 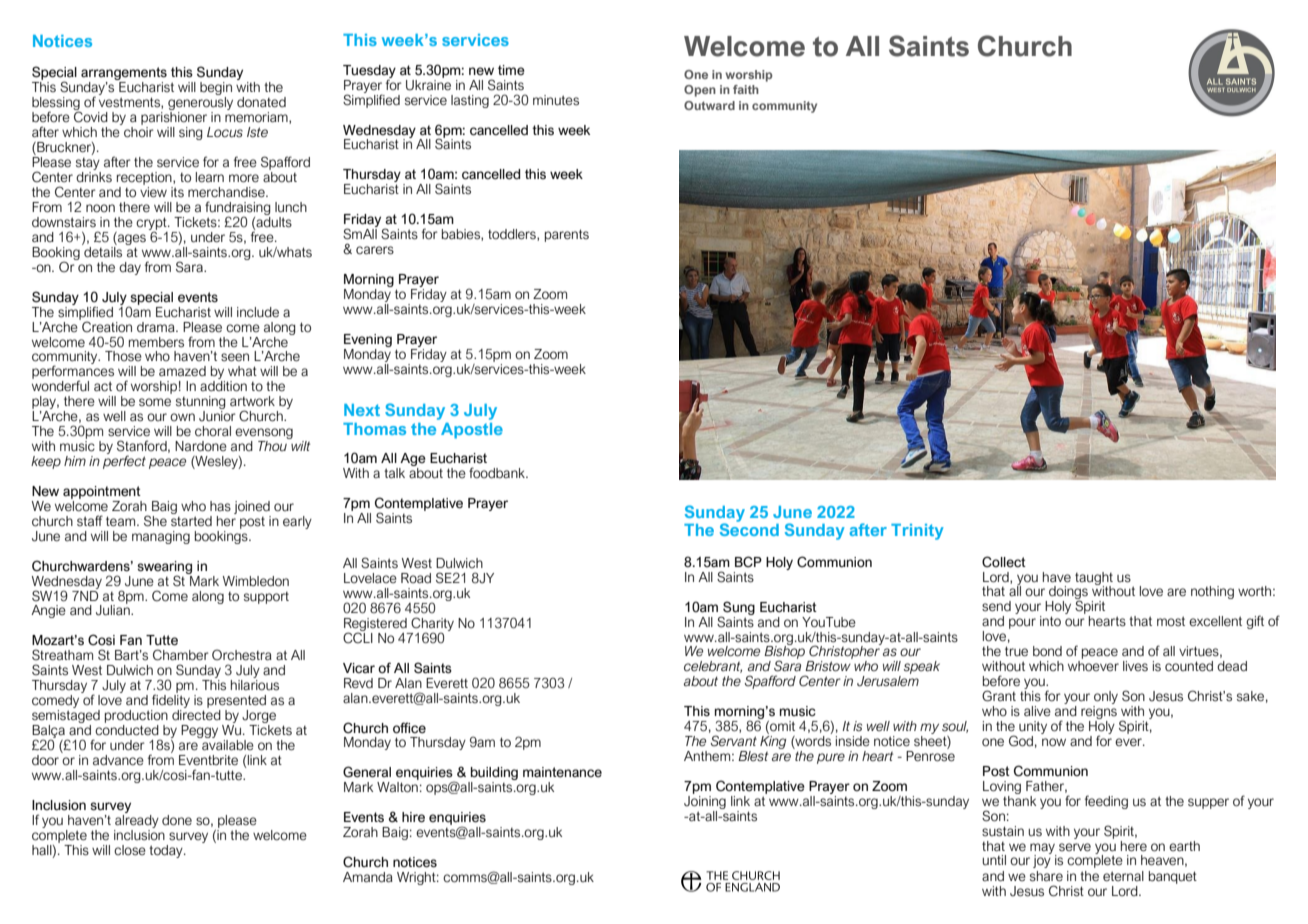 What do you see at coordinates (124, 461) in the page?
I see `perfect` at bounding box center [124, 461].
